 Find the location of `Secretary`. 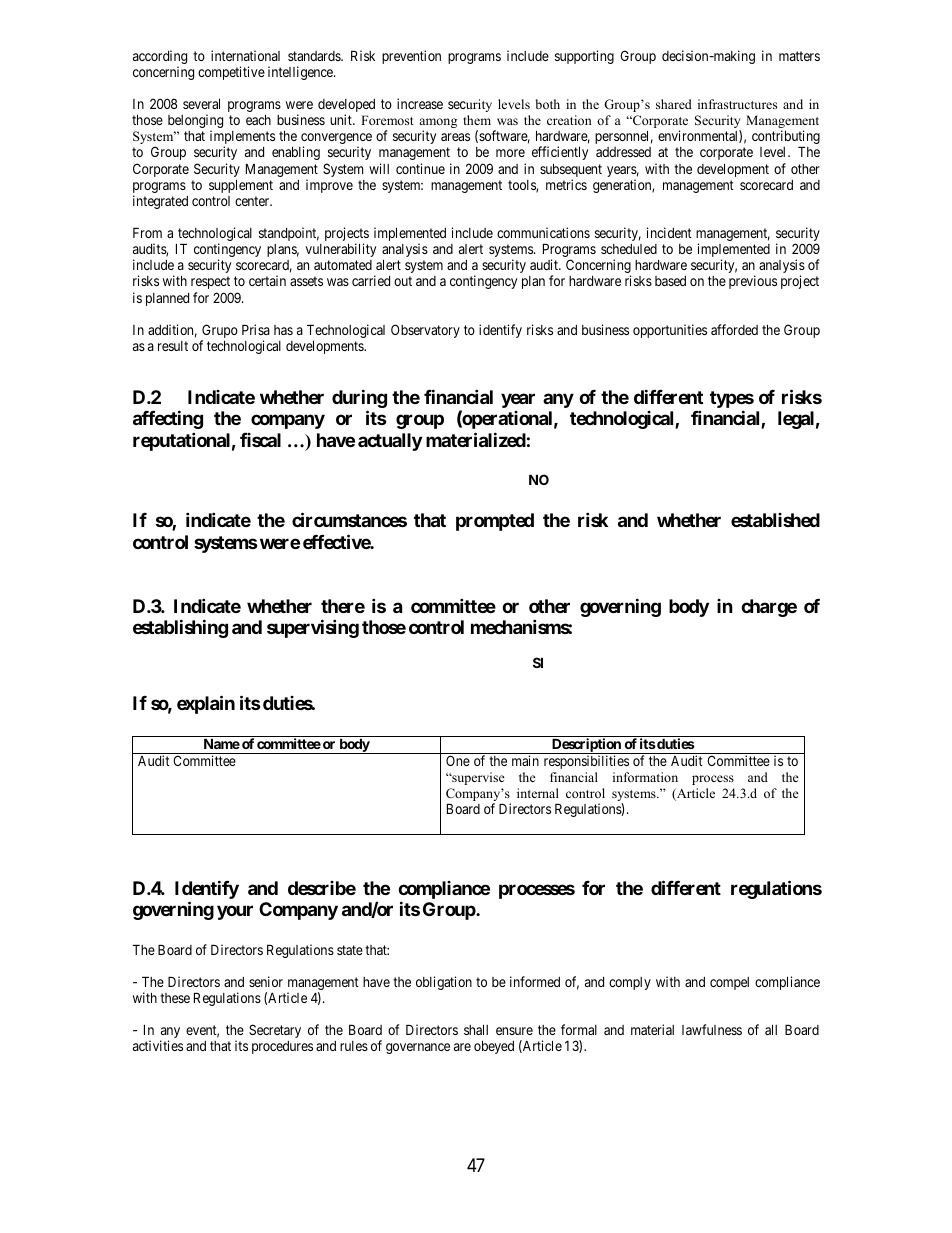

Secretary is located at coordinates (275, 1031).
